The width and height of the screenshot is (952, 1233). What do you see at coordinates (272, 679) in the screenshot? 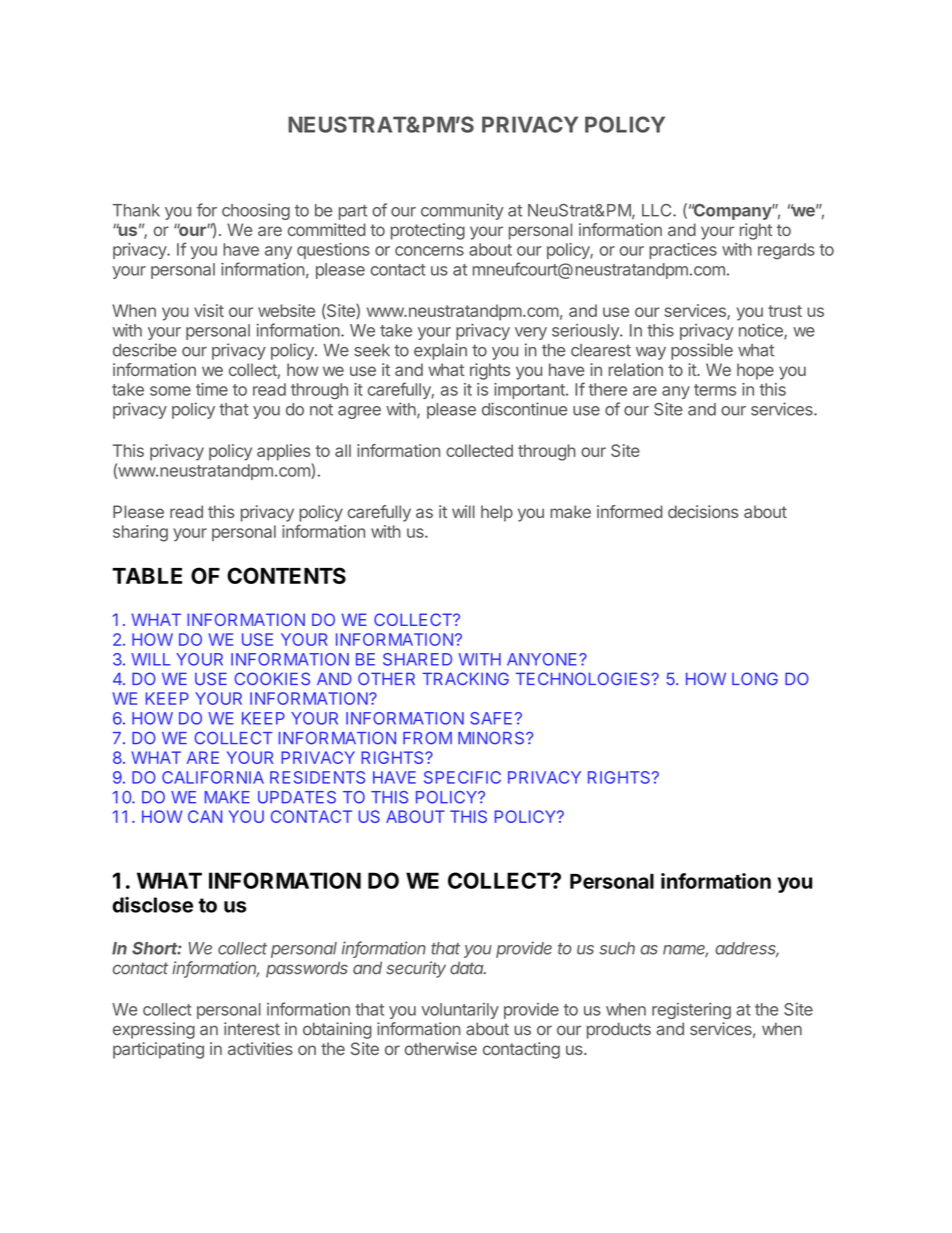
I see `COOKIES` at bounding box center [272, 679].
